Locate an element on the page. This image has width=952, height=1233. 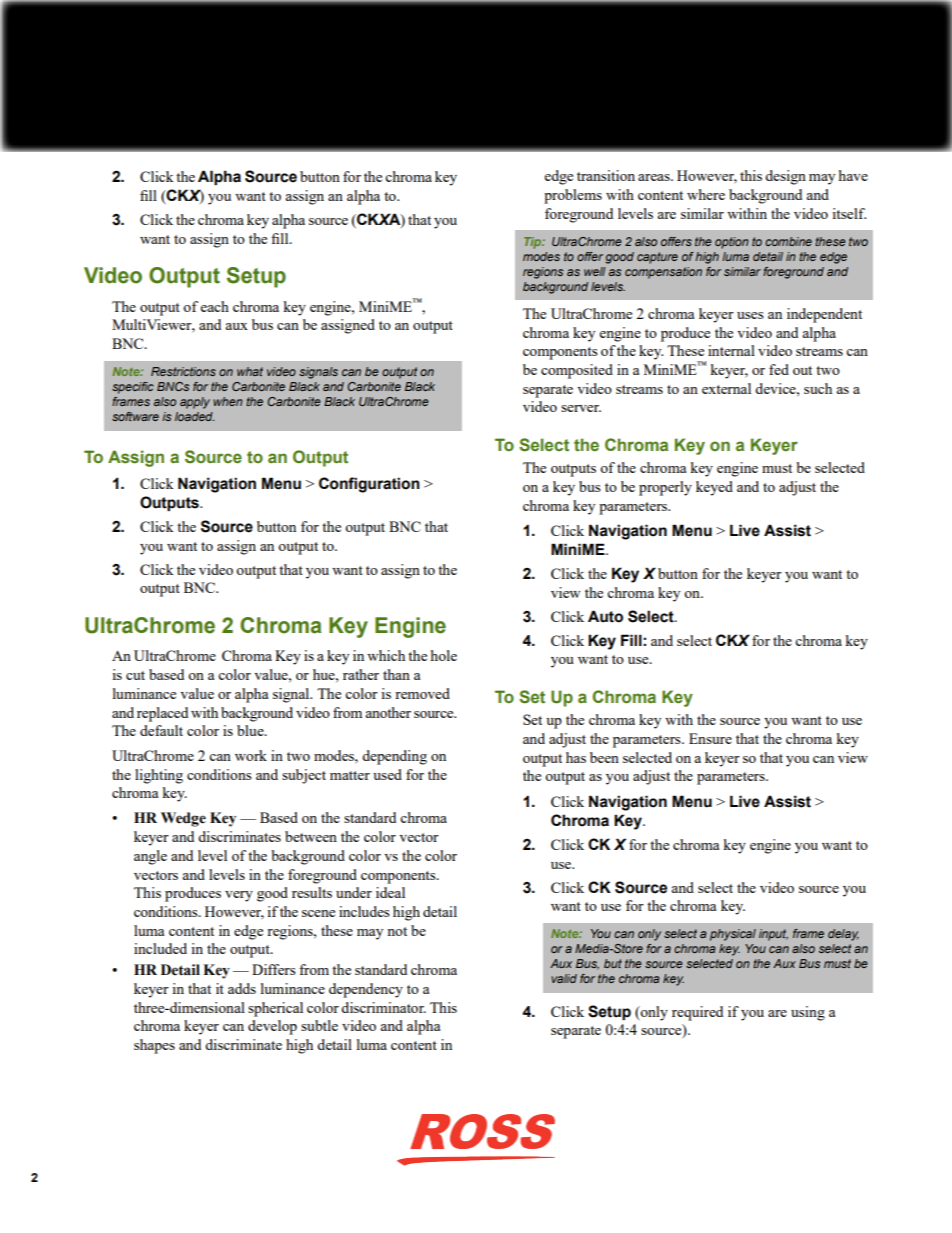
keyed is located at coordinates (714, 488).
